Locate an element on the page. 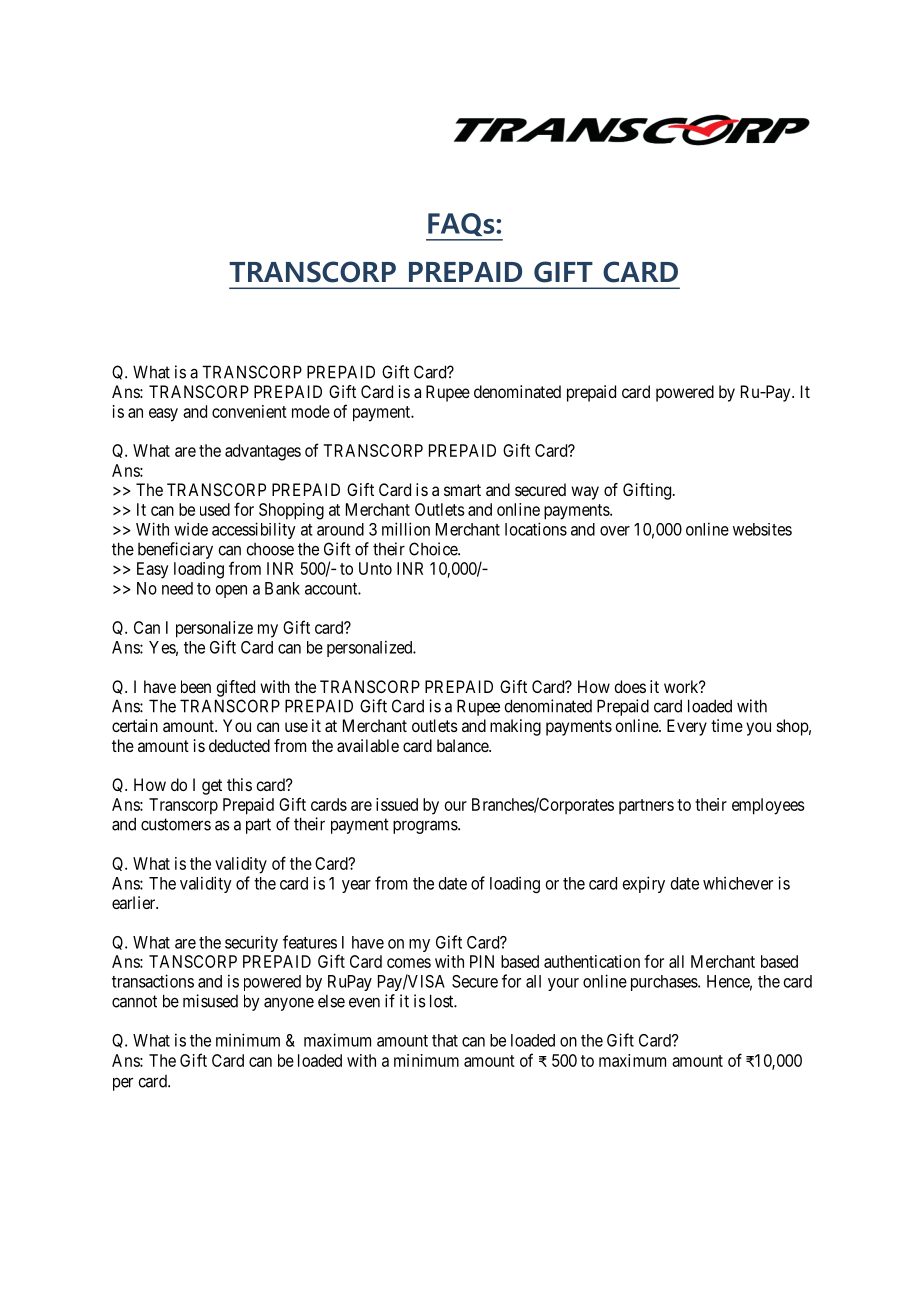  whichever is located at coordinates (738, 883).
